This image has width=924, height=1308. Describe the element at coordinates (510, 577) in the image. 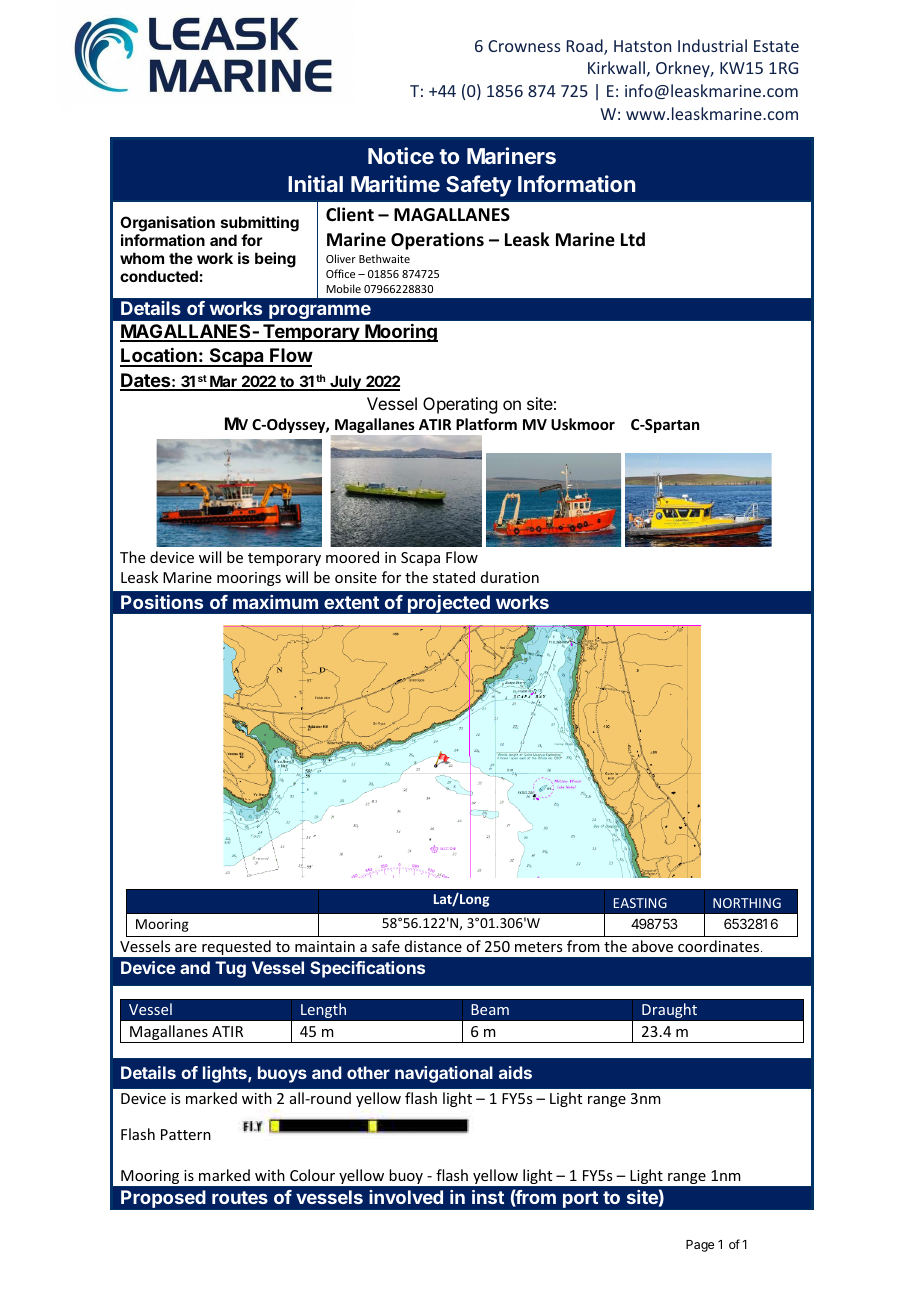

I see `duration` at that location.
